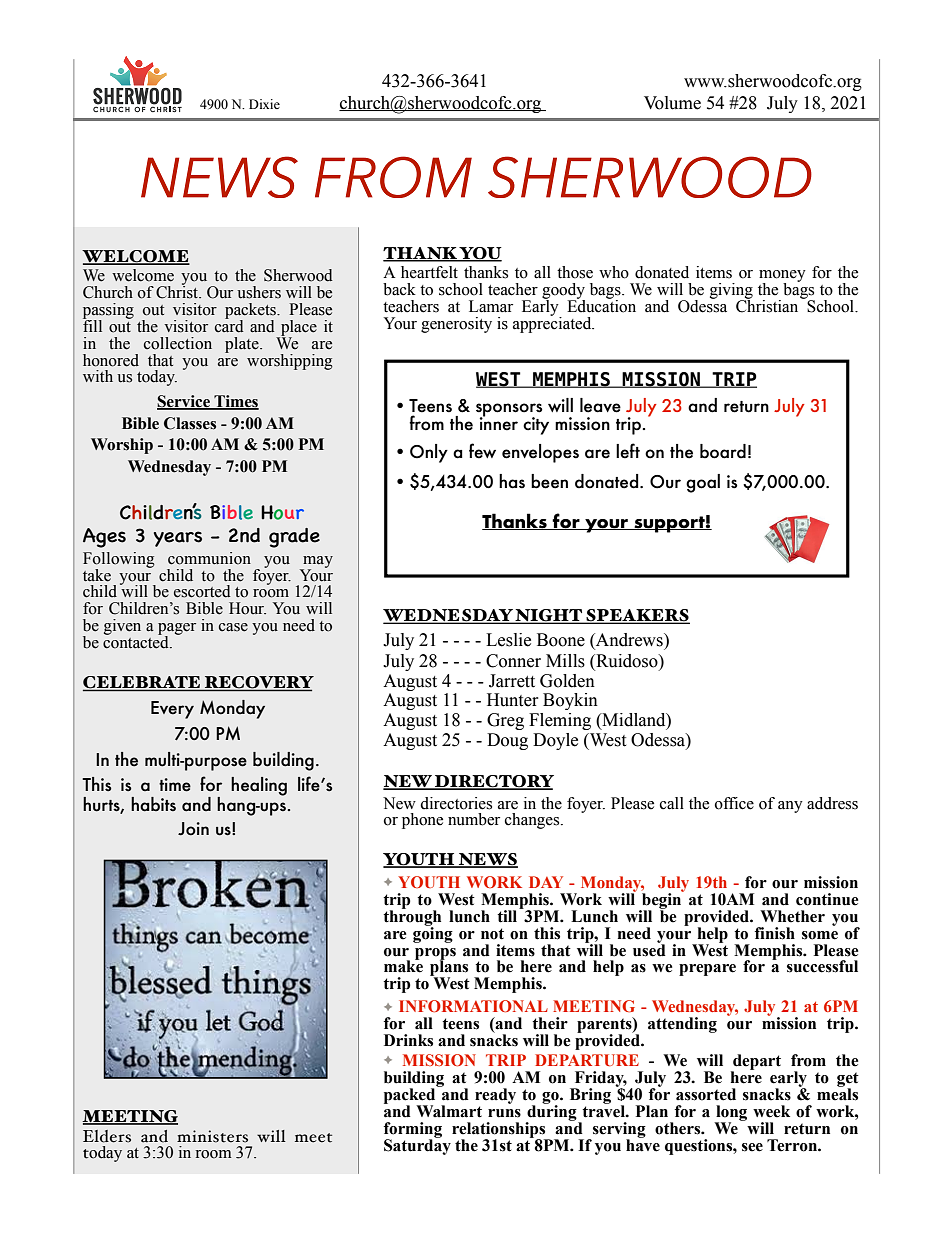 The width and height of the screenshot is (952, 1233). Describe the element at coordinates (637, 616) in the screenshot. I see `SPEAKERS` at that location.
